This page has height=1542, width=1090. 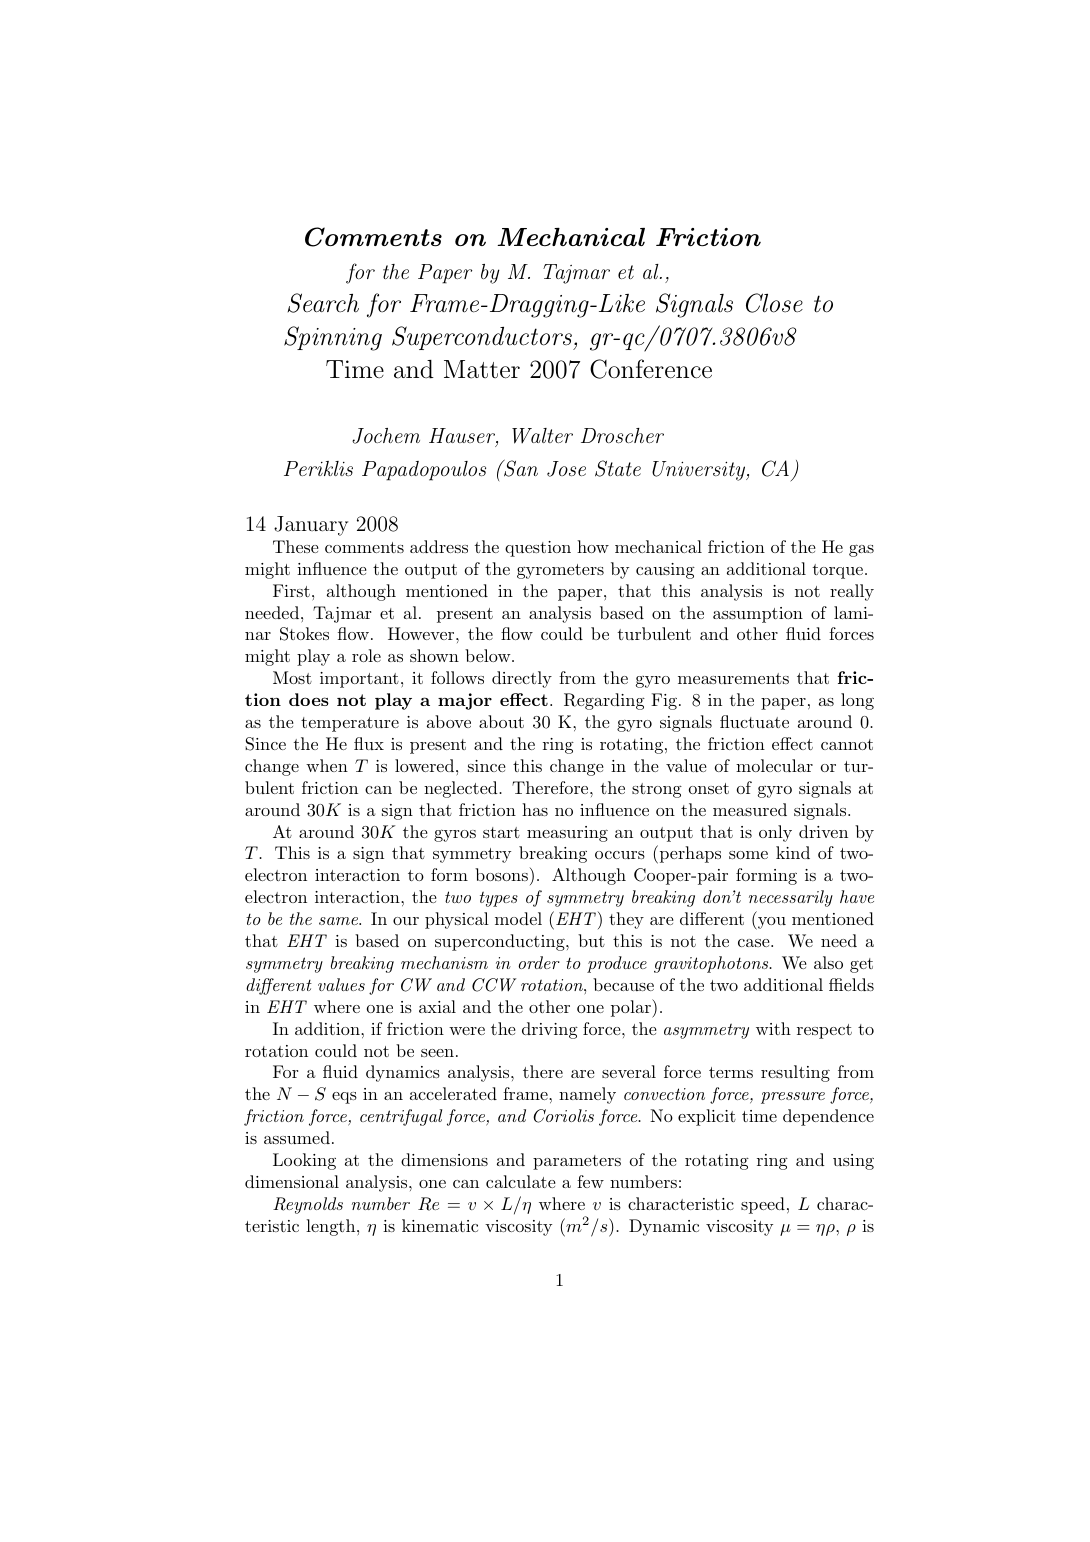 What do you see at coordinates (333, 338) in the page?
I see `Spinning` at bounding box center [333, 338].
